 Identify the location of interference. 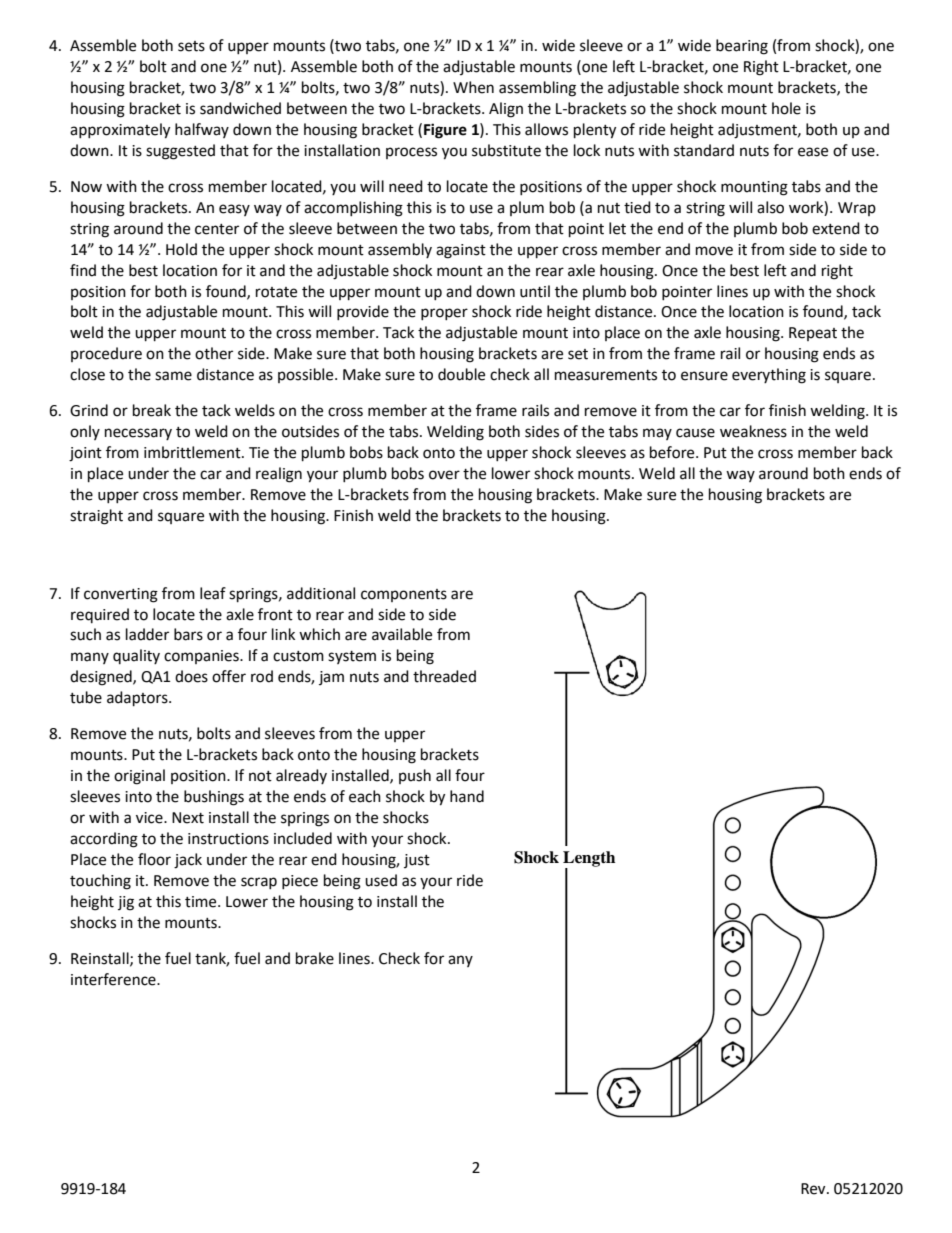
(114, 979).
